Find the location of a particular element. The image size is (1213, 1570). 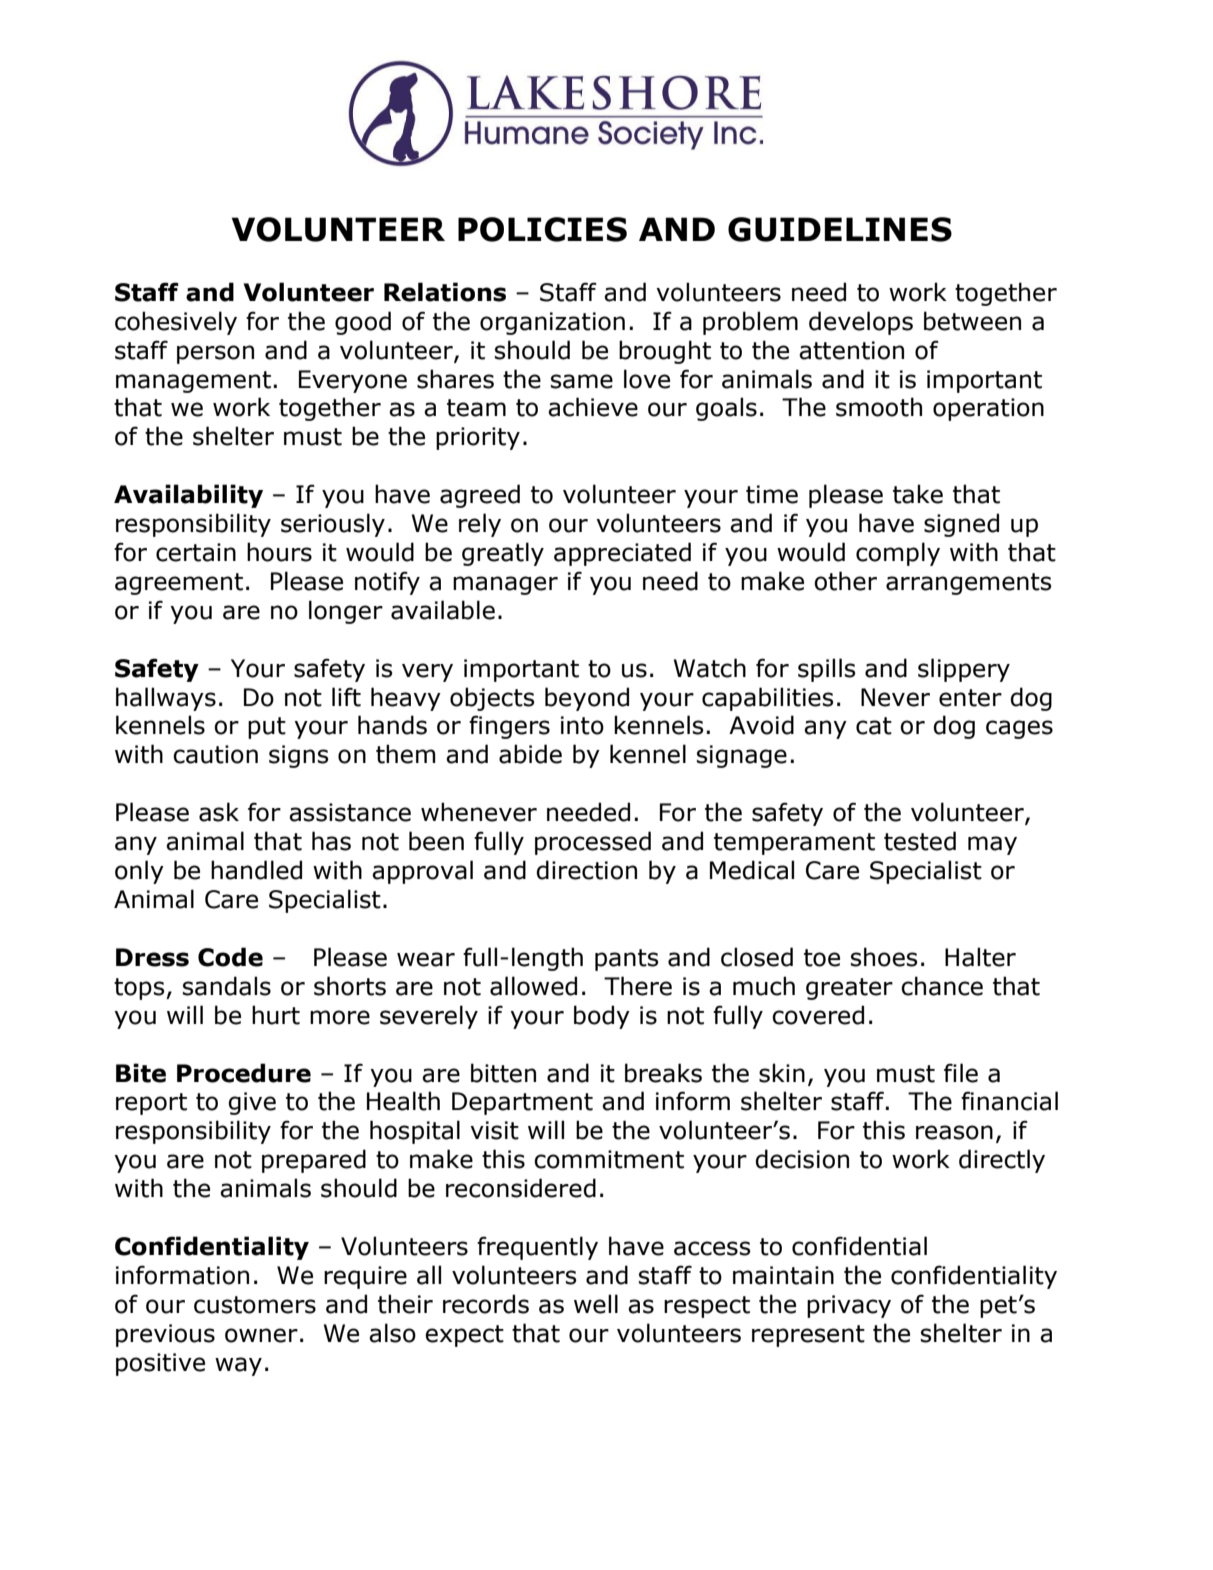

POLICIES is located at coordinates (542, 229).
